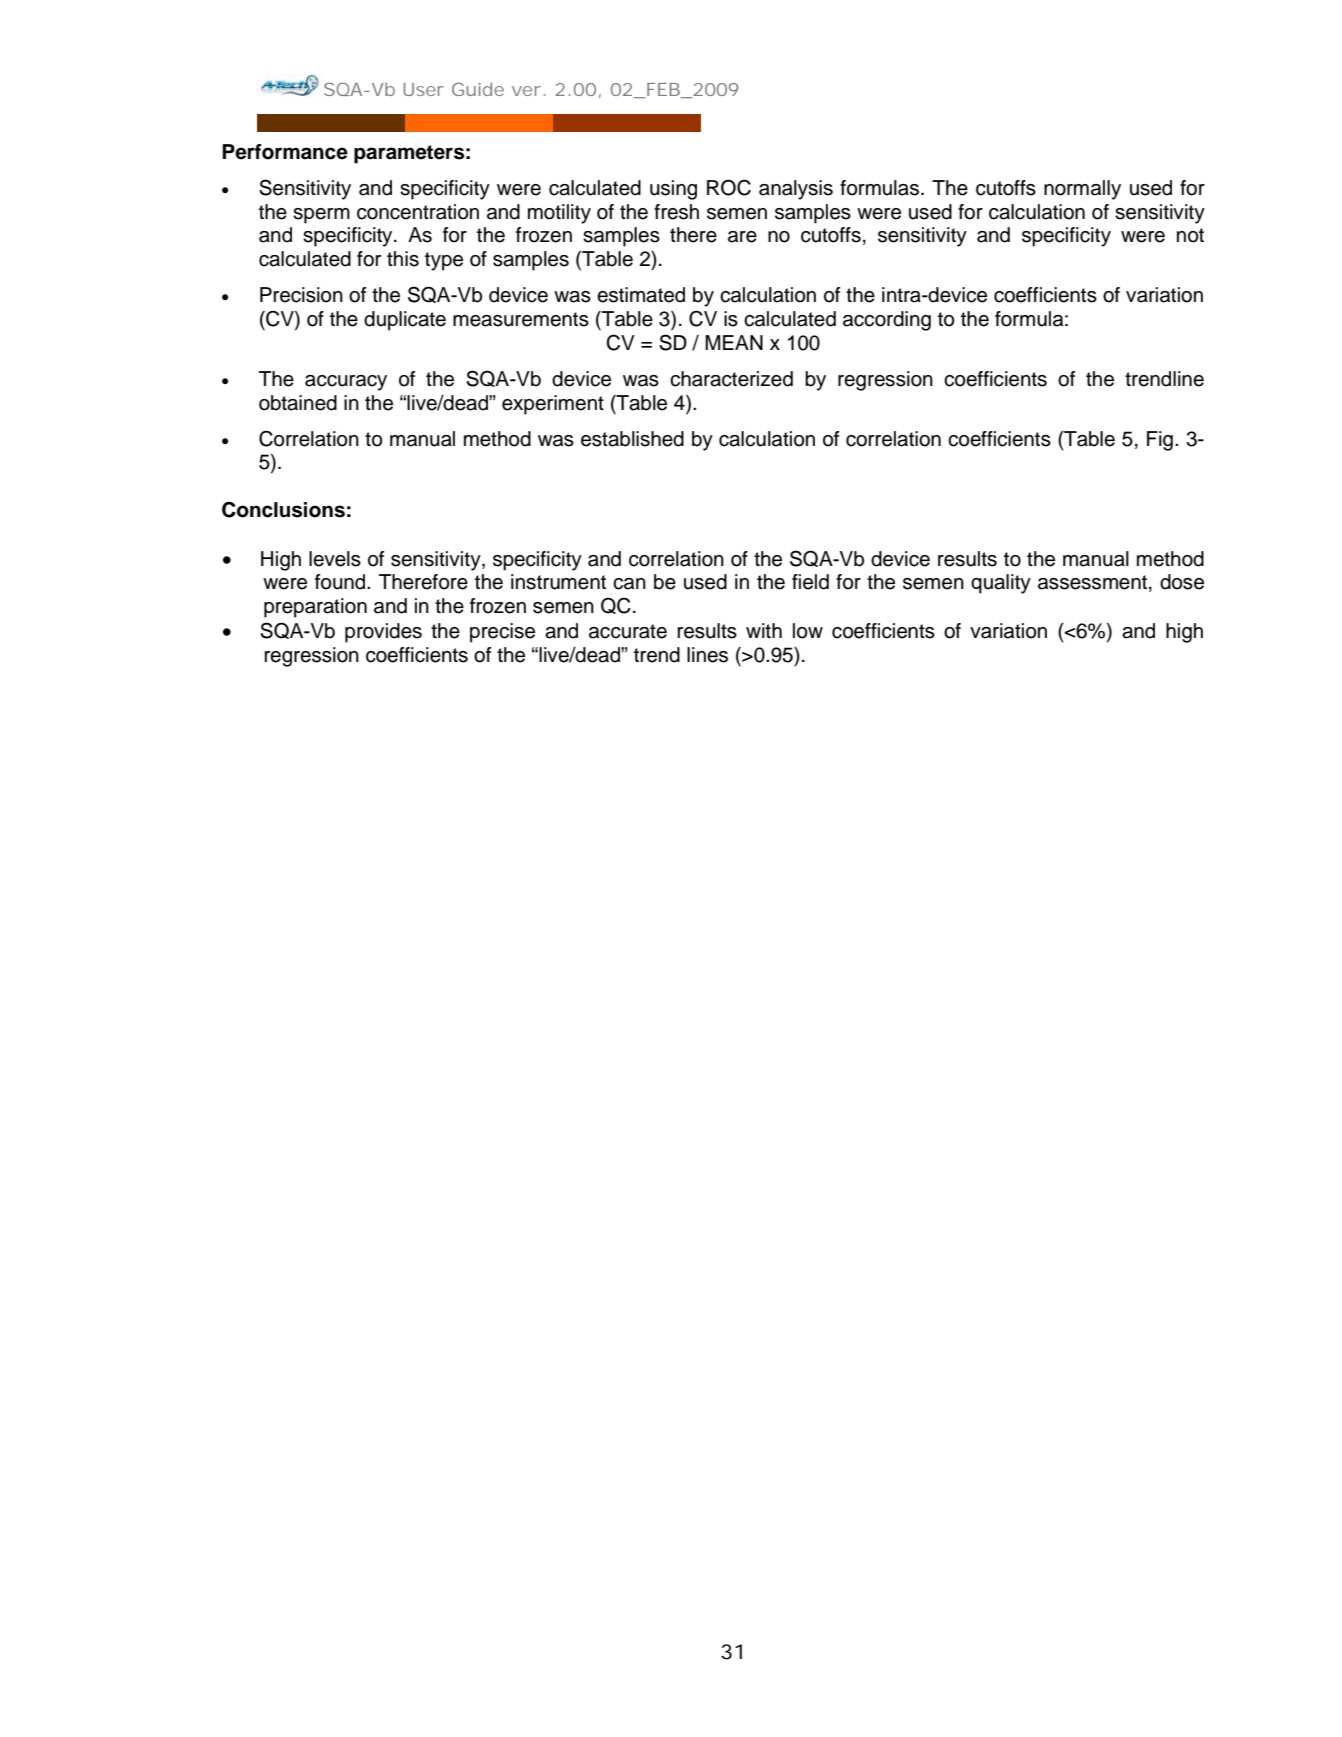 This screenshot has width=1342, height=1737. What do you see at coordinates (283, 510) in the screenshot?
I see `Conclusions` at bounding box center [283, 510].
